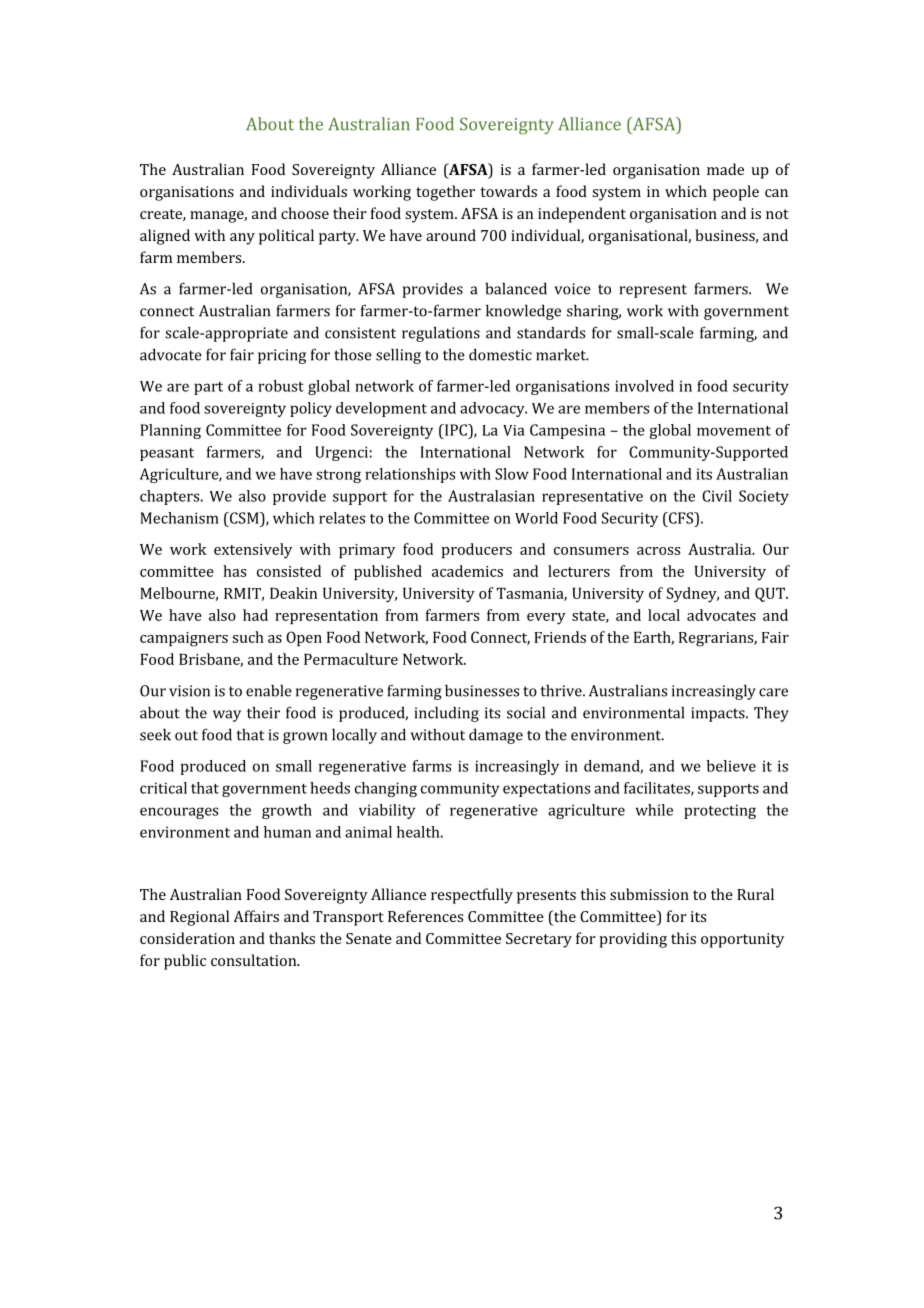  What do you see at coordinates (445, 193) in the screenshot?
I see `together` at bounding box center [445, 193].
